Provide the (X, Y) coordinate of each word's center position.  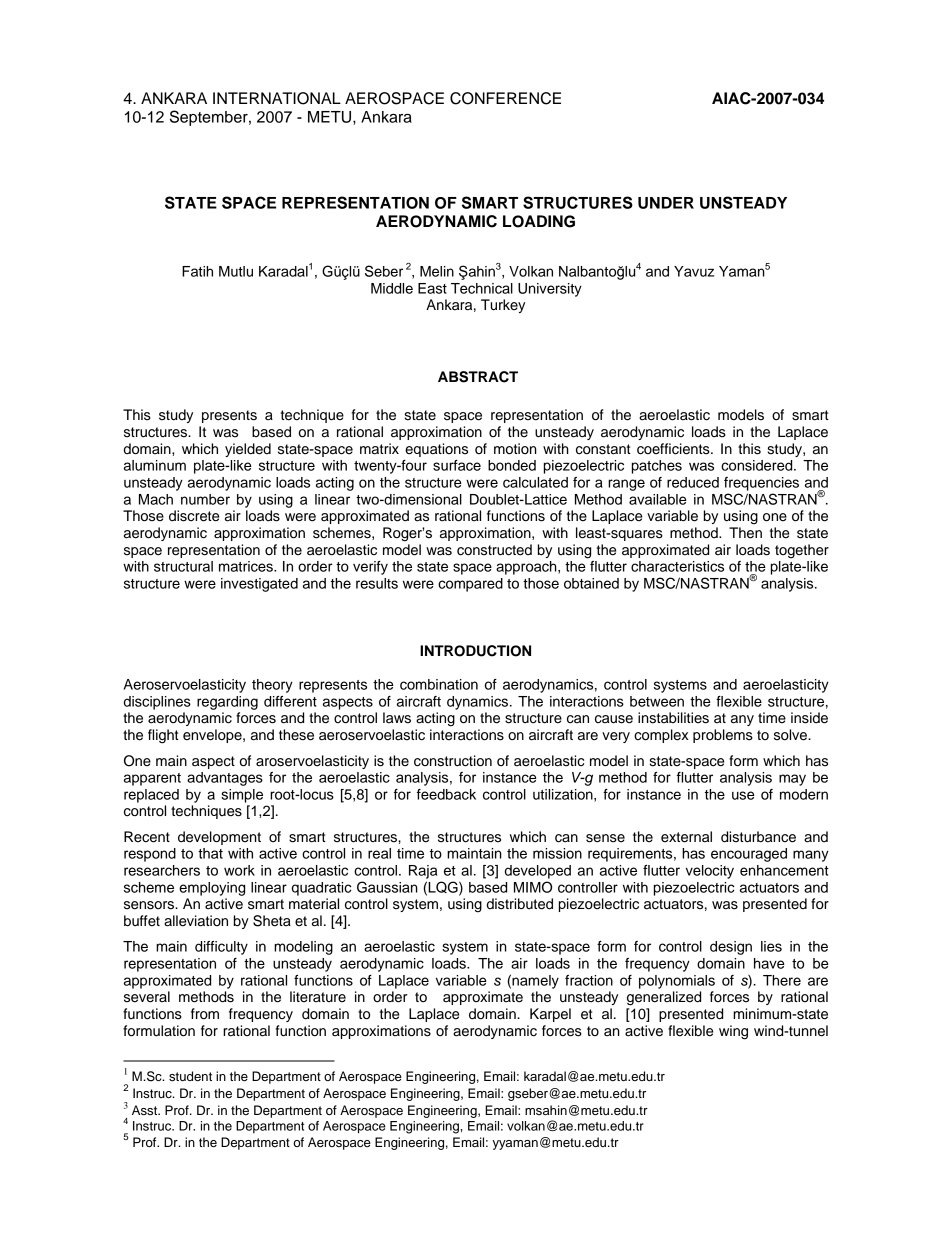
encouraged (749, 855)
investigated (259, 585)
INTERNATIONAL (277, 98)
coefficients (674, 449)
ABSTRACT (478, 377)
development (219, 838)
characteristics (677, 566)
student (190, 1076)
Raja (423, 872)
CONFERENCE (505, 98)
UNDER (666, 203)
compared (470, 585)
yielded (248, 450)
